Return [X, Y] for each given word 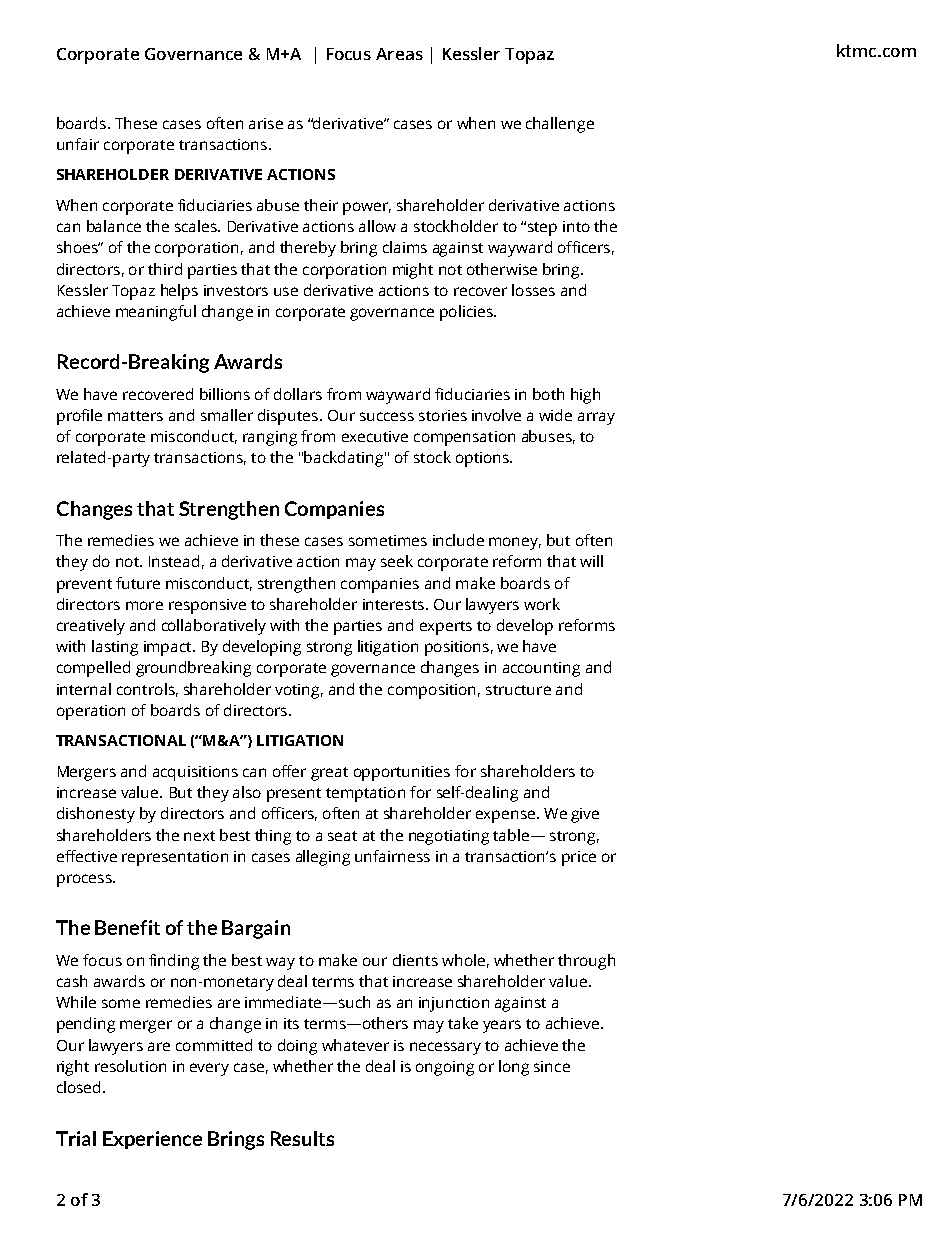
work [542, 604]
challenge [560, 125]
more [144, 605]
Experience [152, 1140]
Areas [399, 54]
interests [395, 604]
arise [266, 123]
